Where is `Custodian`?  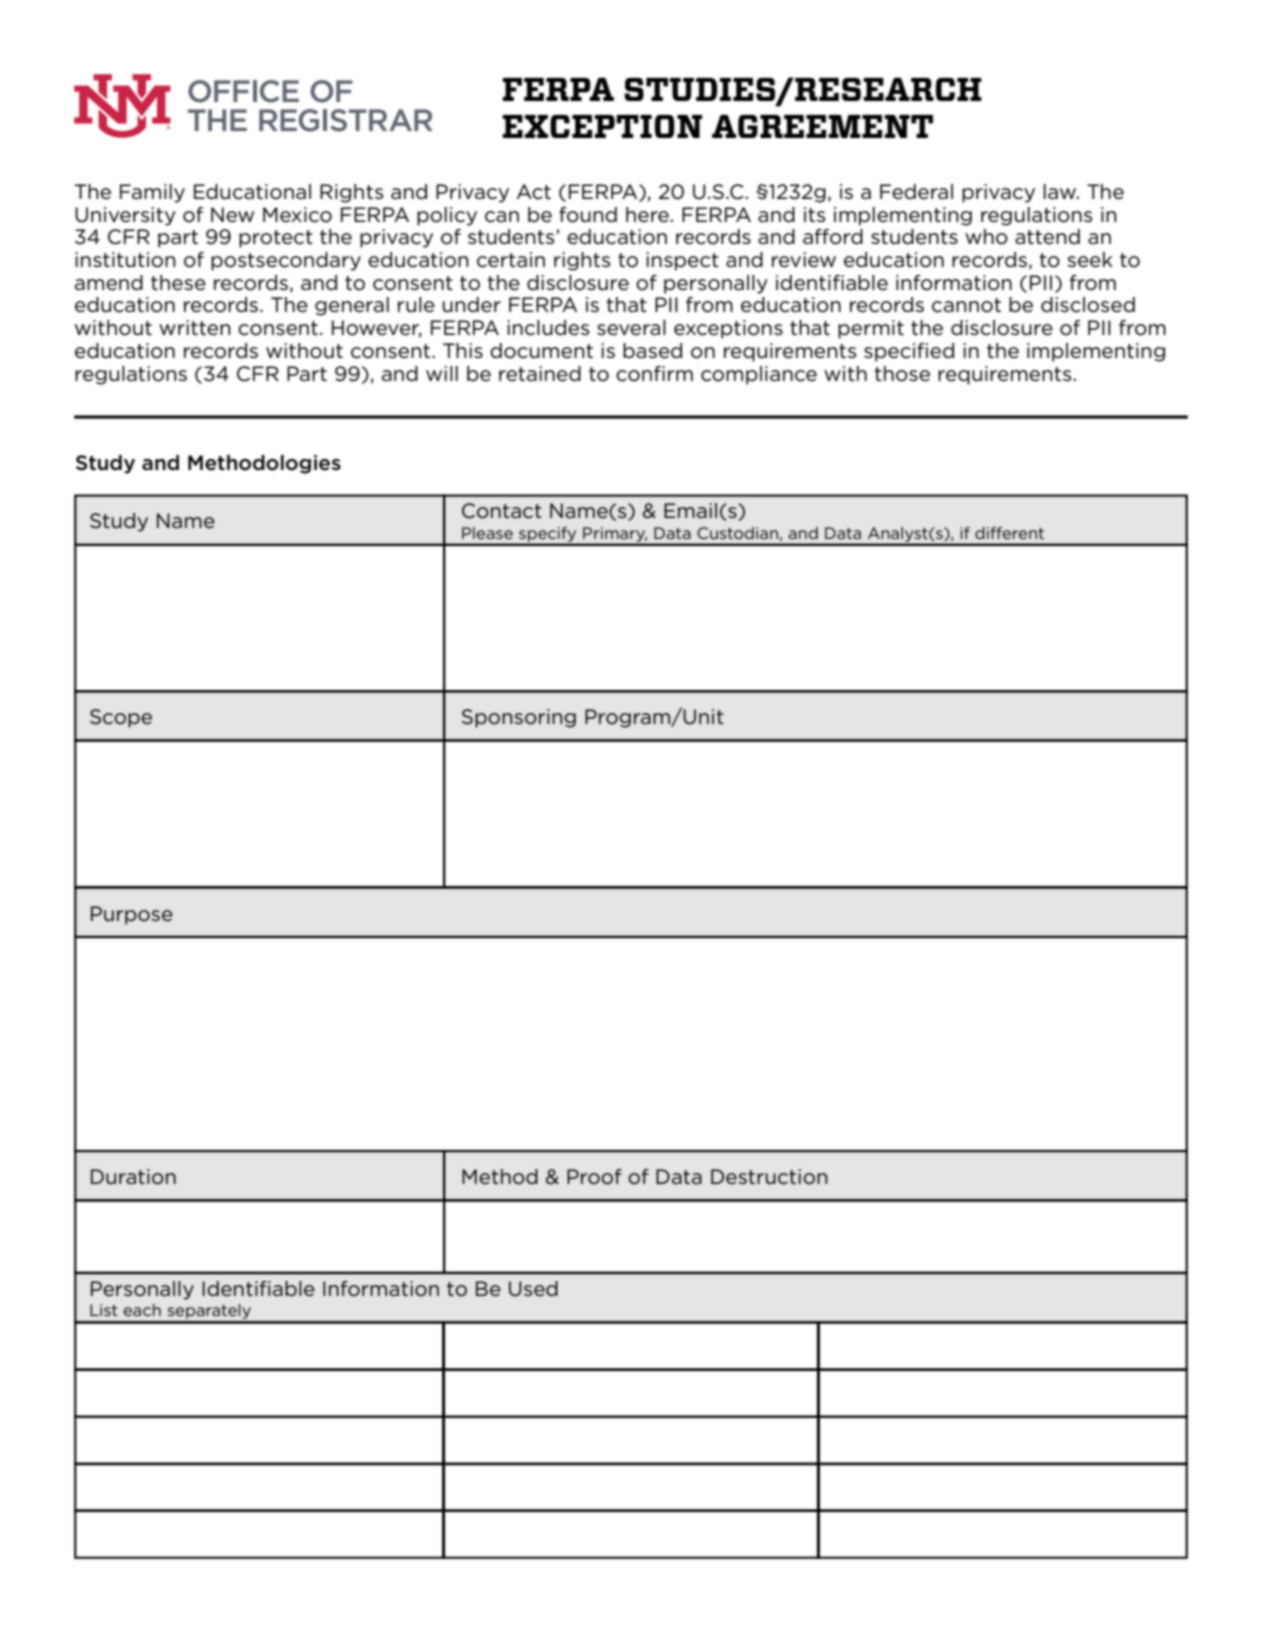 Custodian is located at coordinates (737, 533).
